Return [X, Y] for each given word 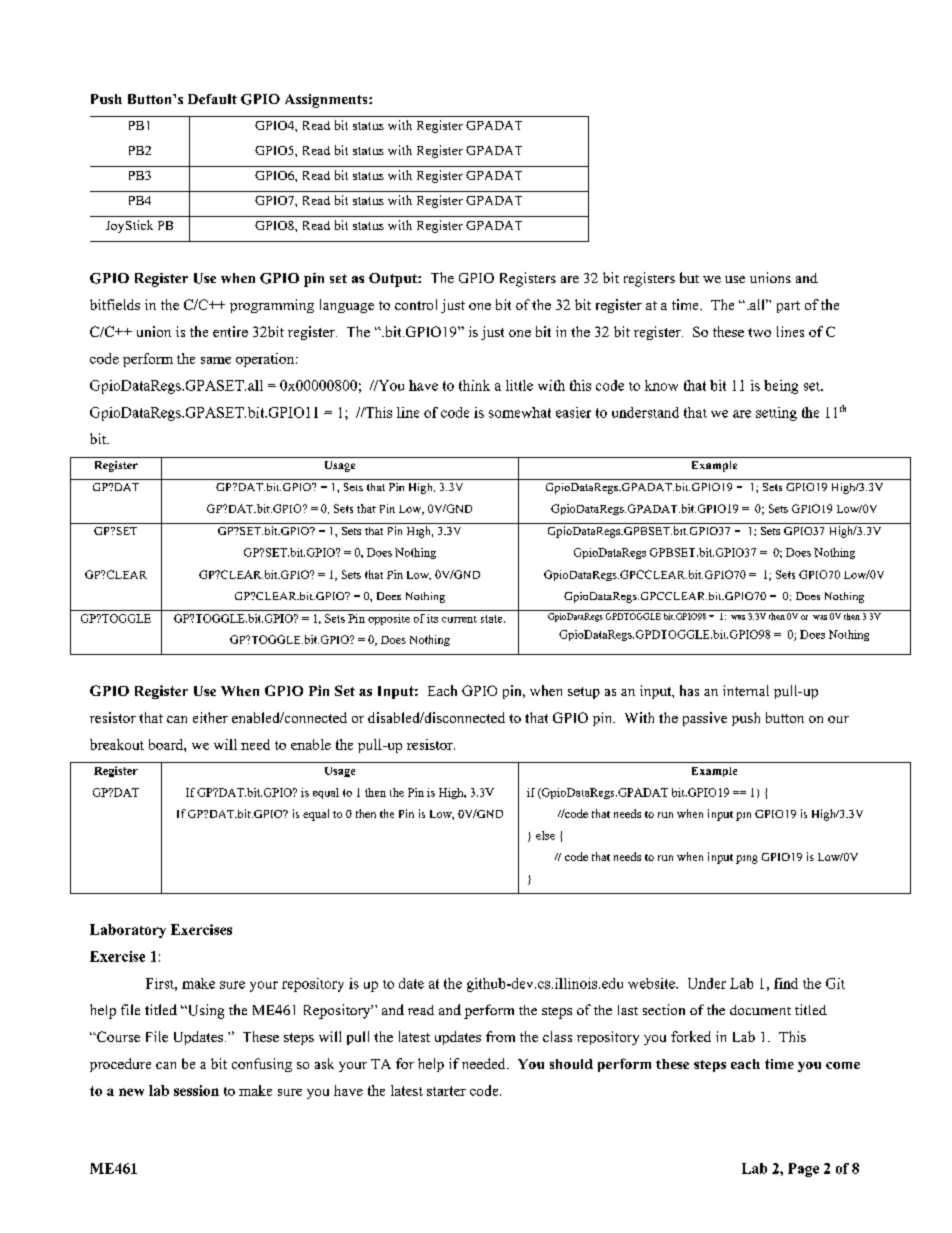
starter [446, 1091]
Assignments [327, 101]
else [545, 835]
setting [776, 414]
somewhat [520, 412]
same [216, 360]
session [196, 1090]
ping [747, 859]
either [210, 717]
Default [212, 99]
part [788, 307]
